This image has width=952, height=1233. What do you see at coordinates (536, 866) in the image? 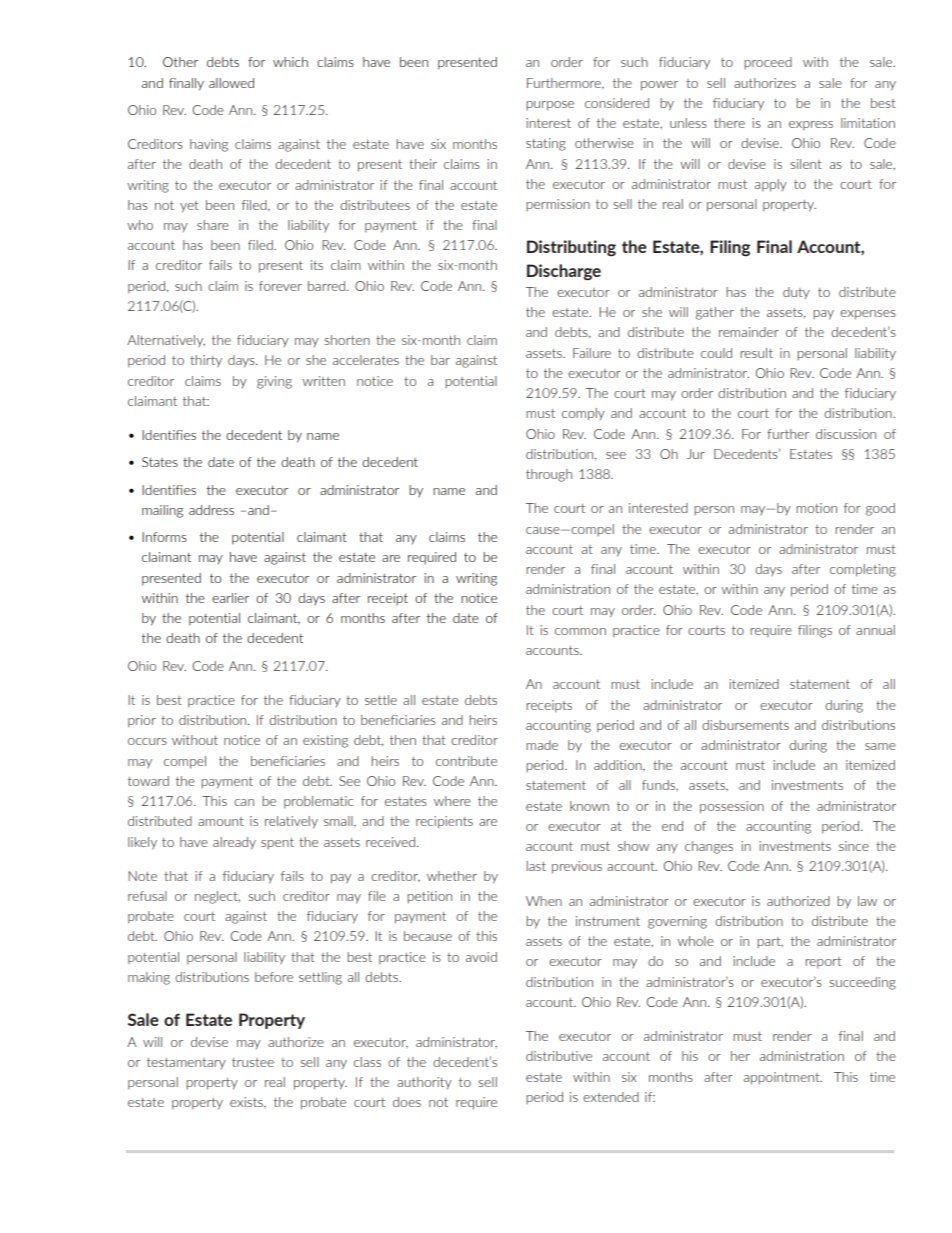
I see `last` at bounding box center [536, 866].
